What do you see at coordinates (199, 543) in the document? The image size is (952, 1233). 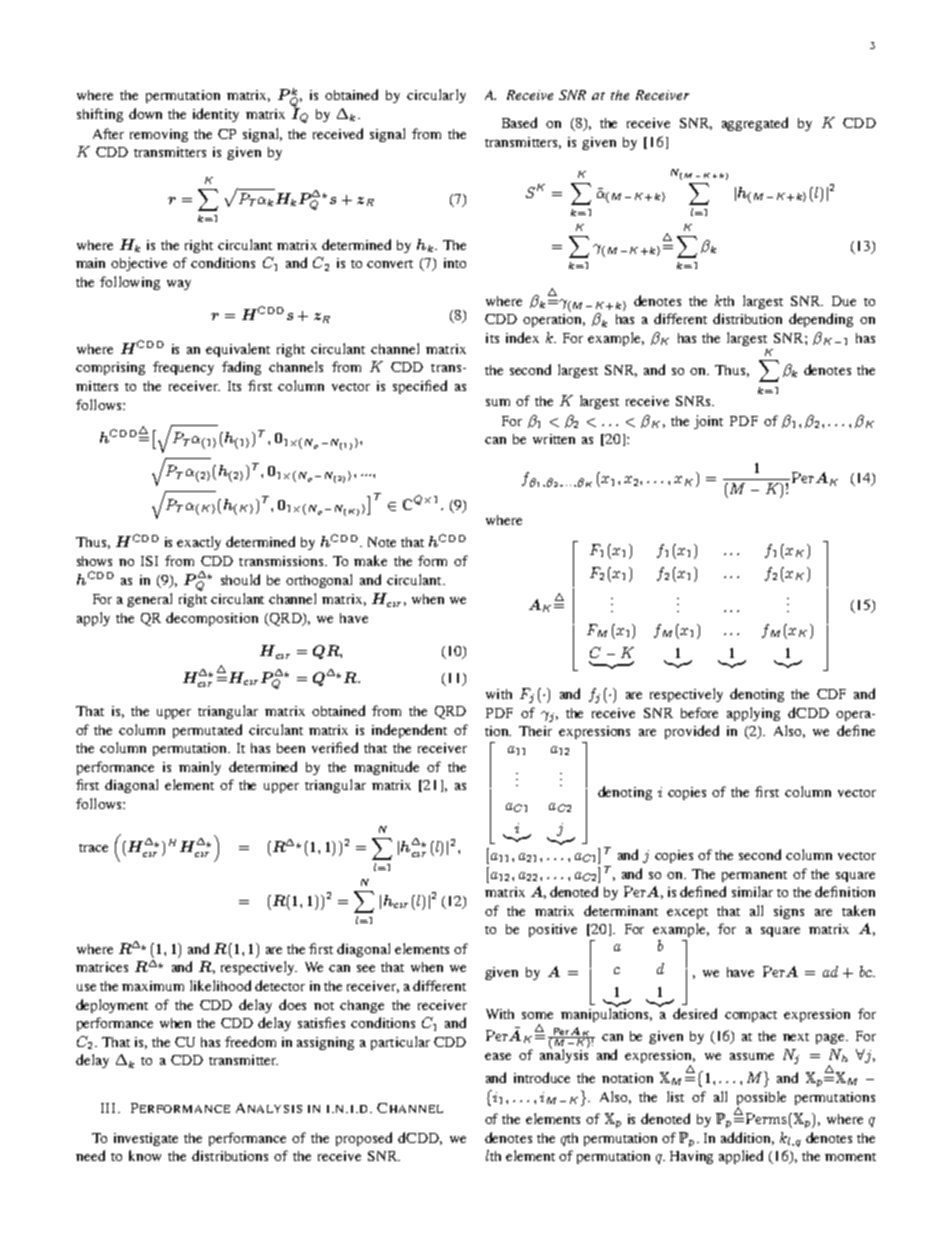 I see `exactly` at bounding box center [199, 543].
